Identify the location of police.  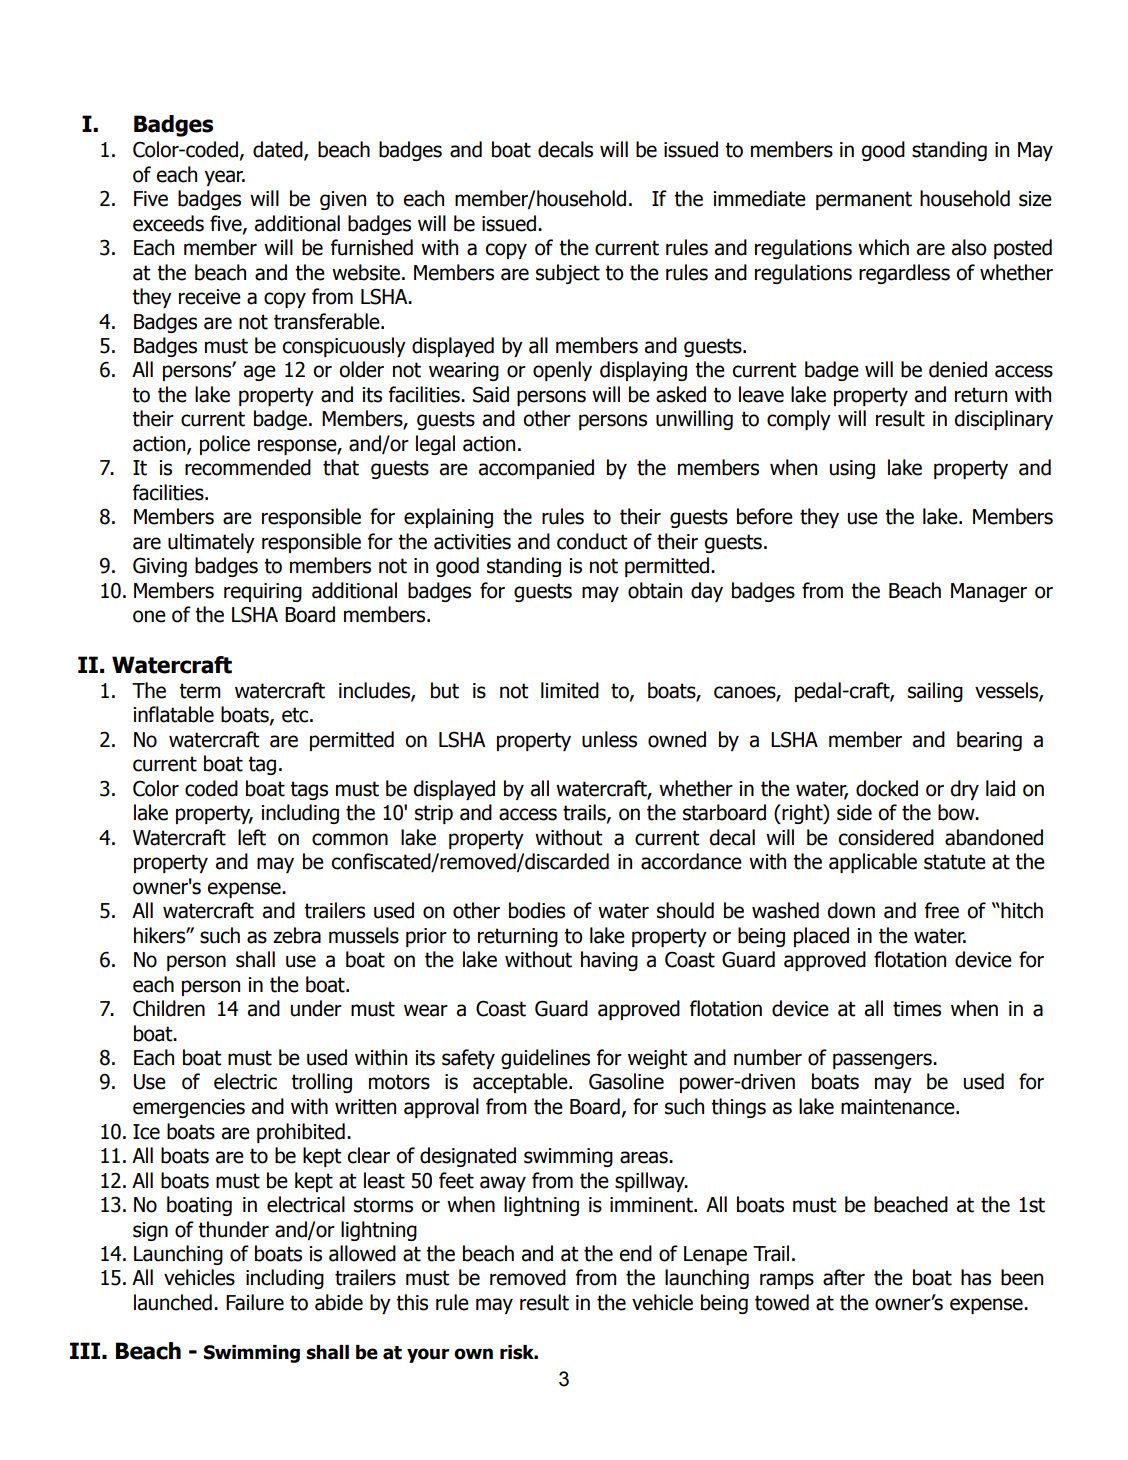
(225, 445).
